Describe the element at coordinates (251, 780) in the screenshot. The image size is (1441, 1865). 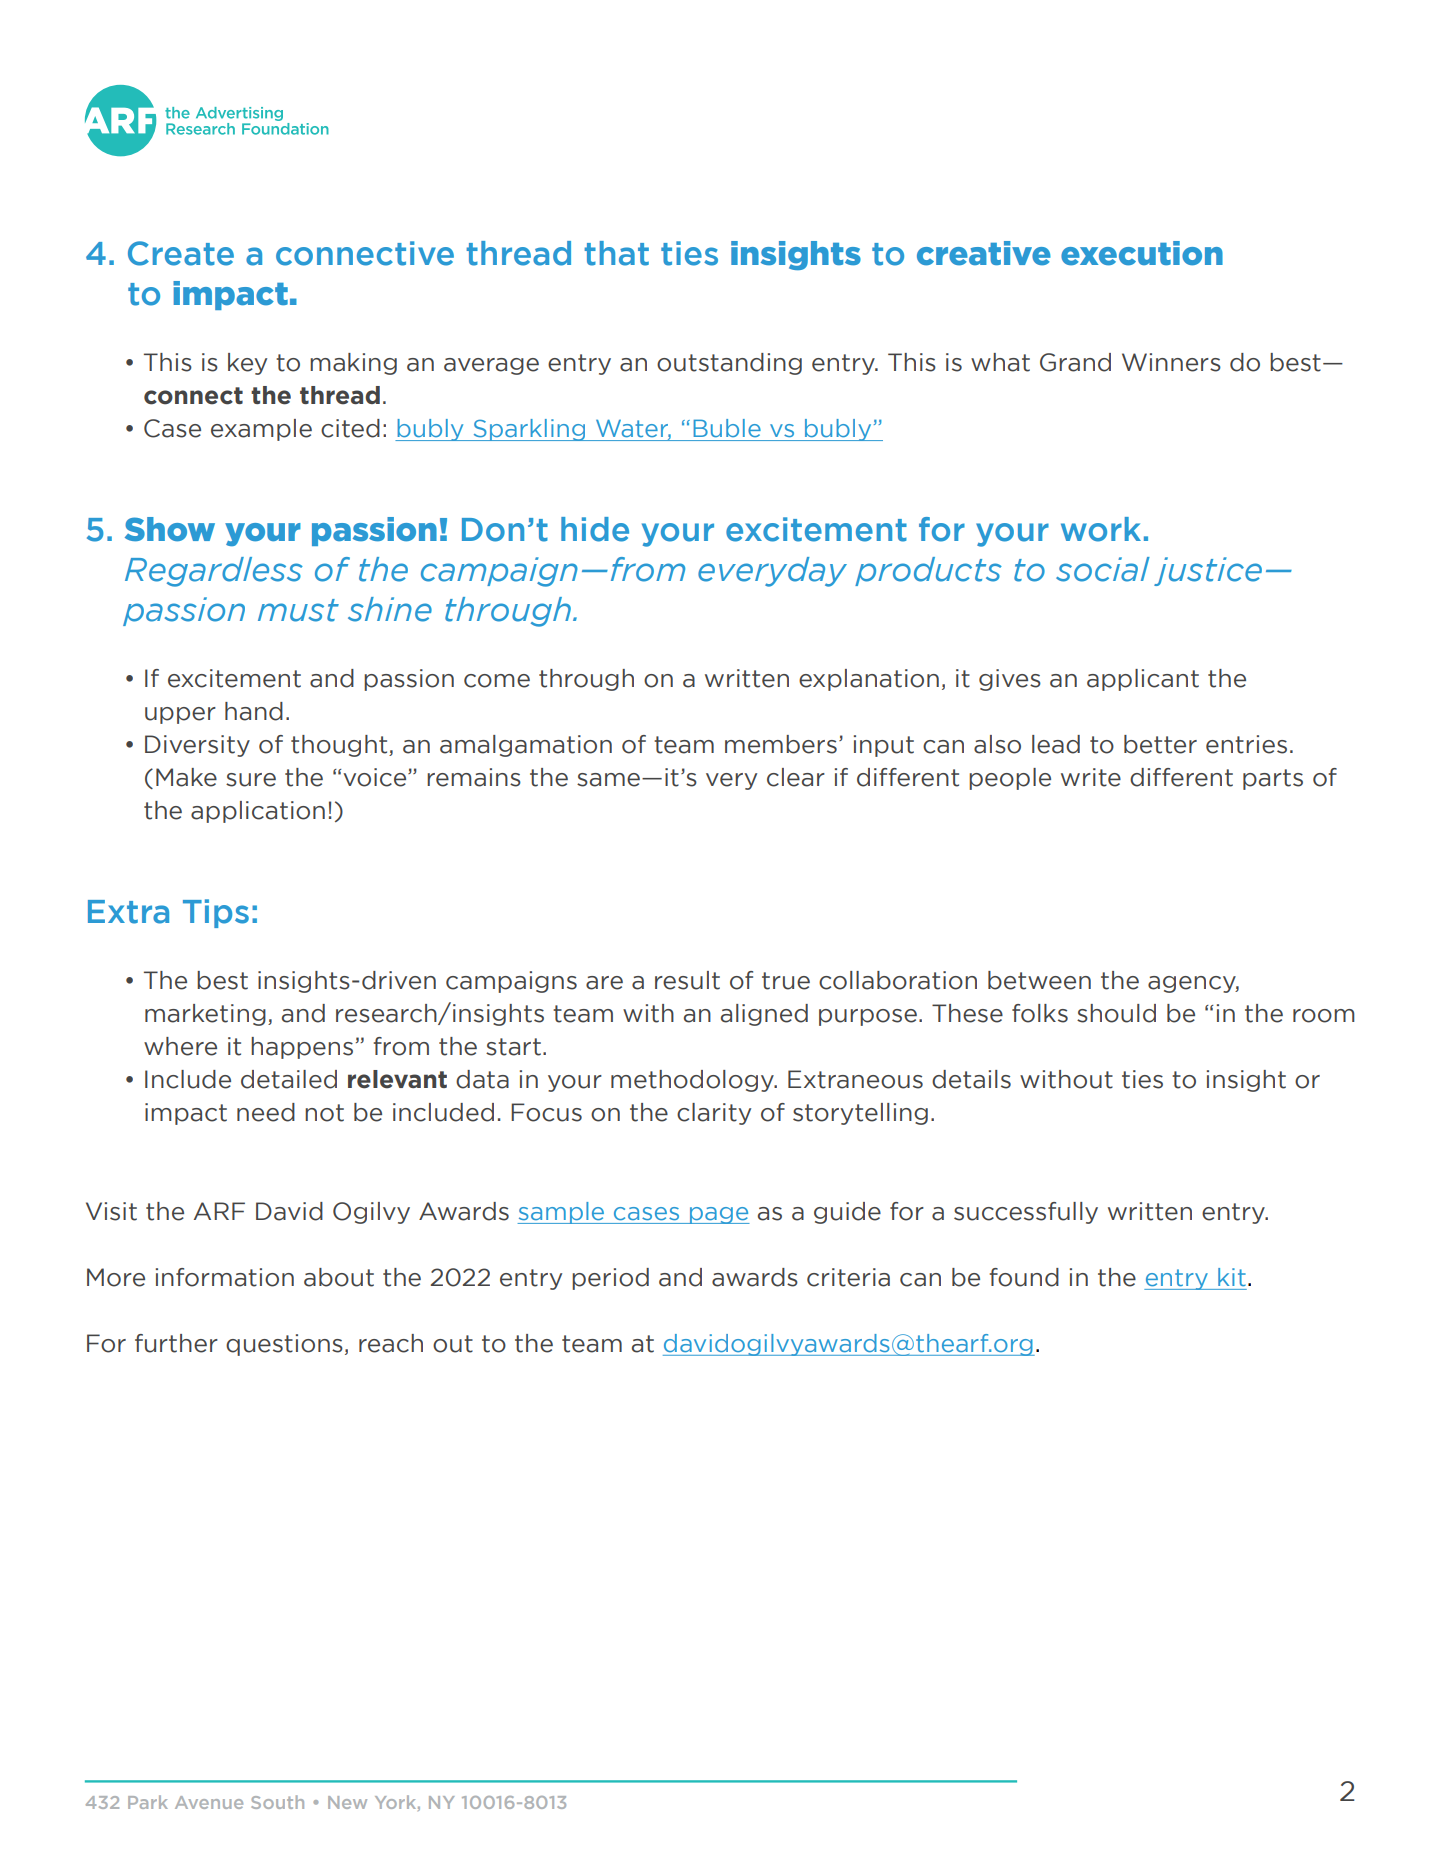
I see `sure` at that location.
